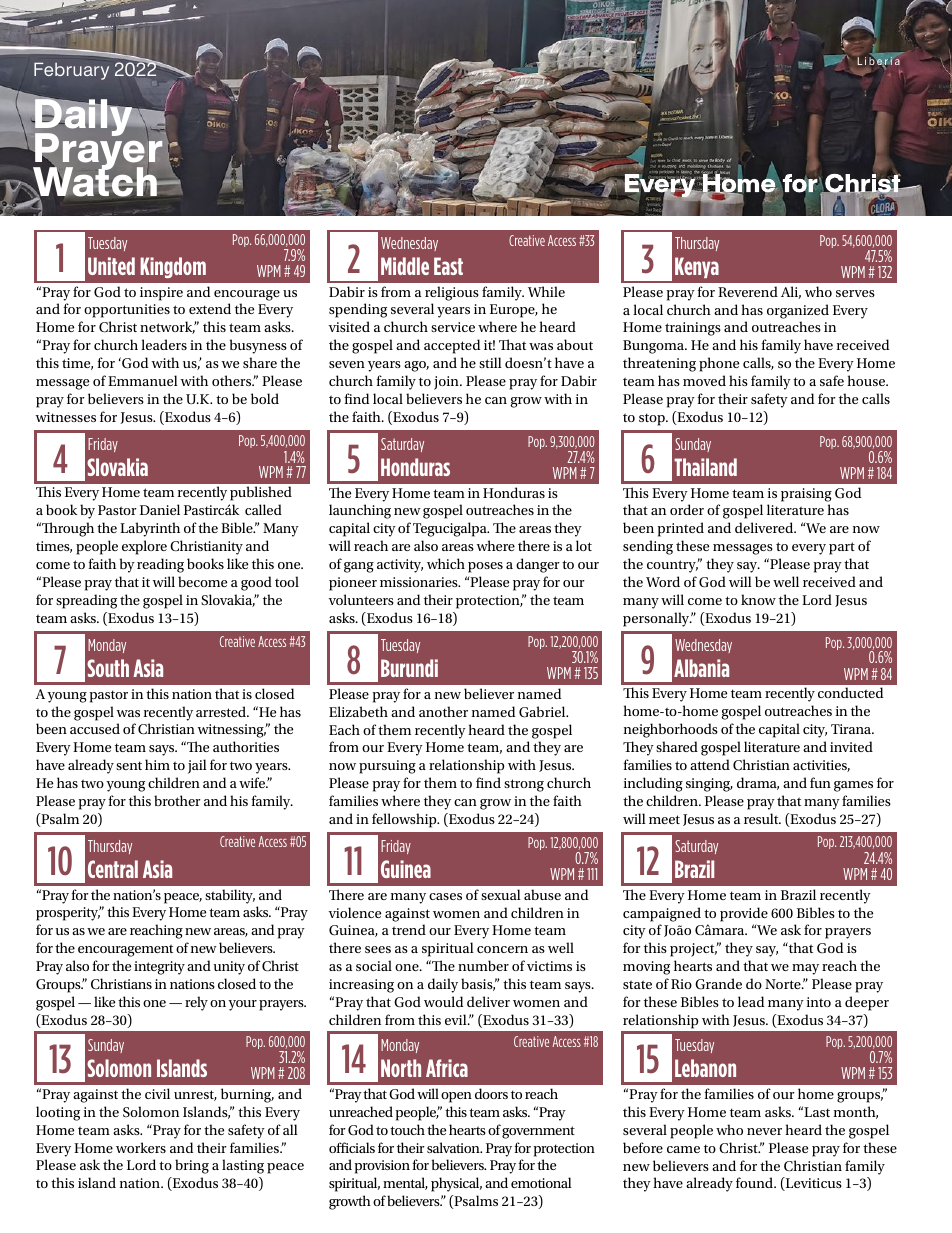 This document has height=1233, width=952. What do you see at coordinates (448, 266) in the document?
I see `East` at bounding box center [448, 266].
